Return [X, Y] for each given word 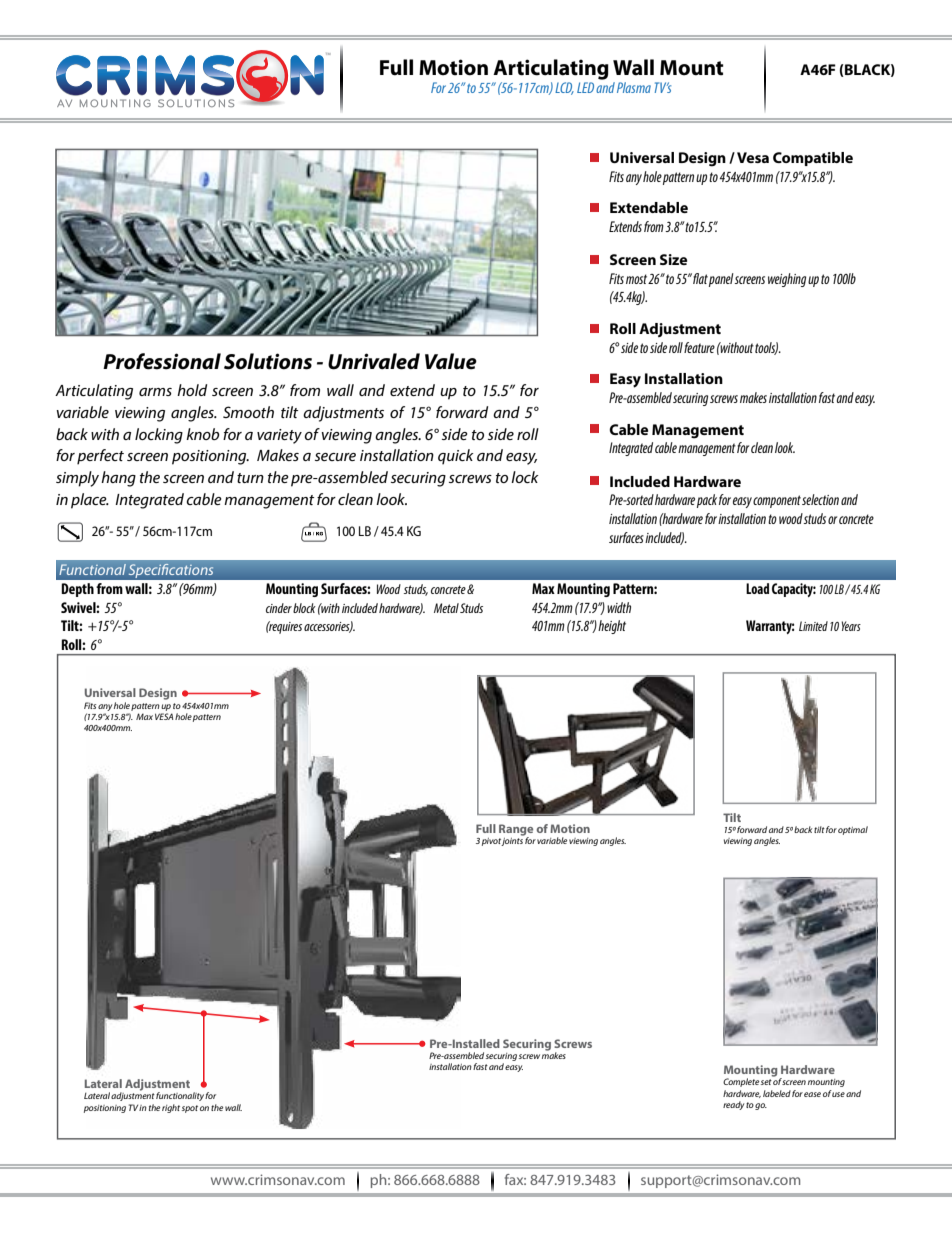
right [171, 1108]
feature [699, 347]
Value [451, 361]
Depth [77, 590]
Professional [162, 361]
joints [512, 840]
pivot [492, 842]
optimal [853, 830]
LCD [564, 88]
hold [192, 390]
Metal [446, 608]
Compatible [813, 159]
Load [757, 588]
